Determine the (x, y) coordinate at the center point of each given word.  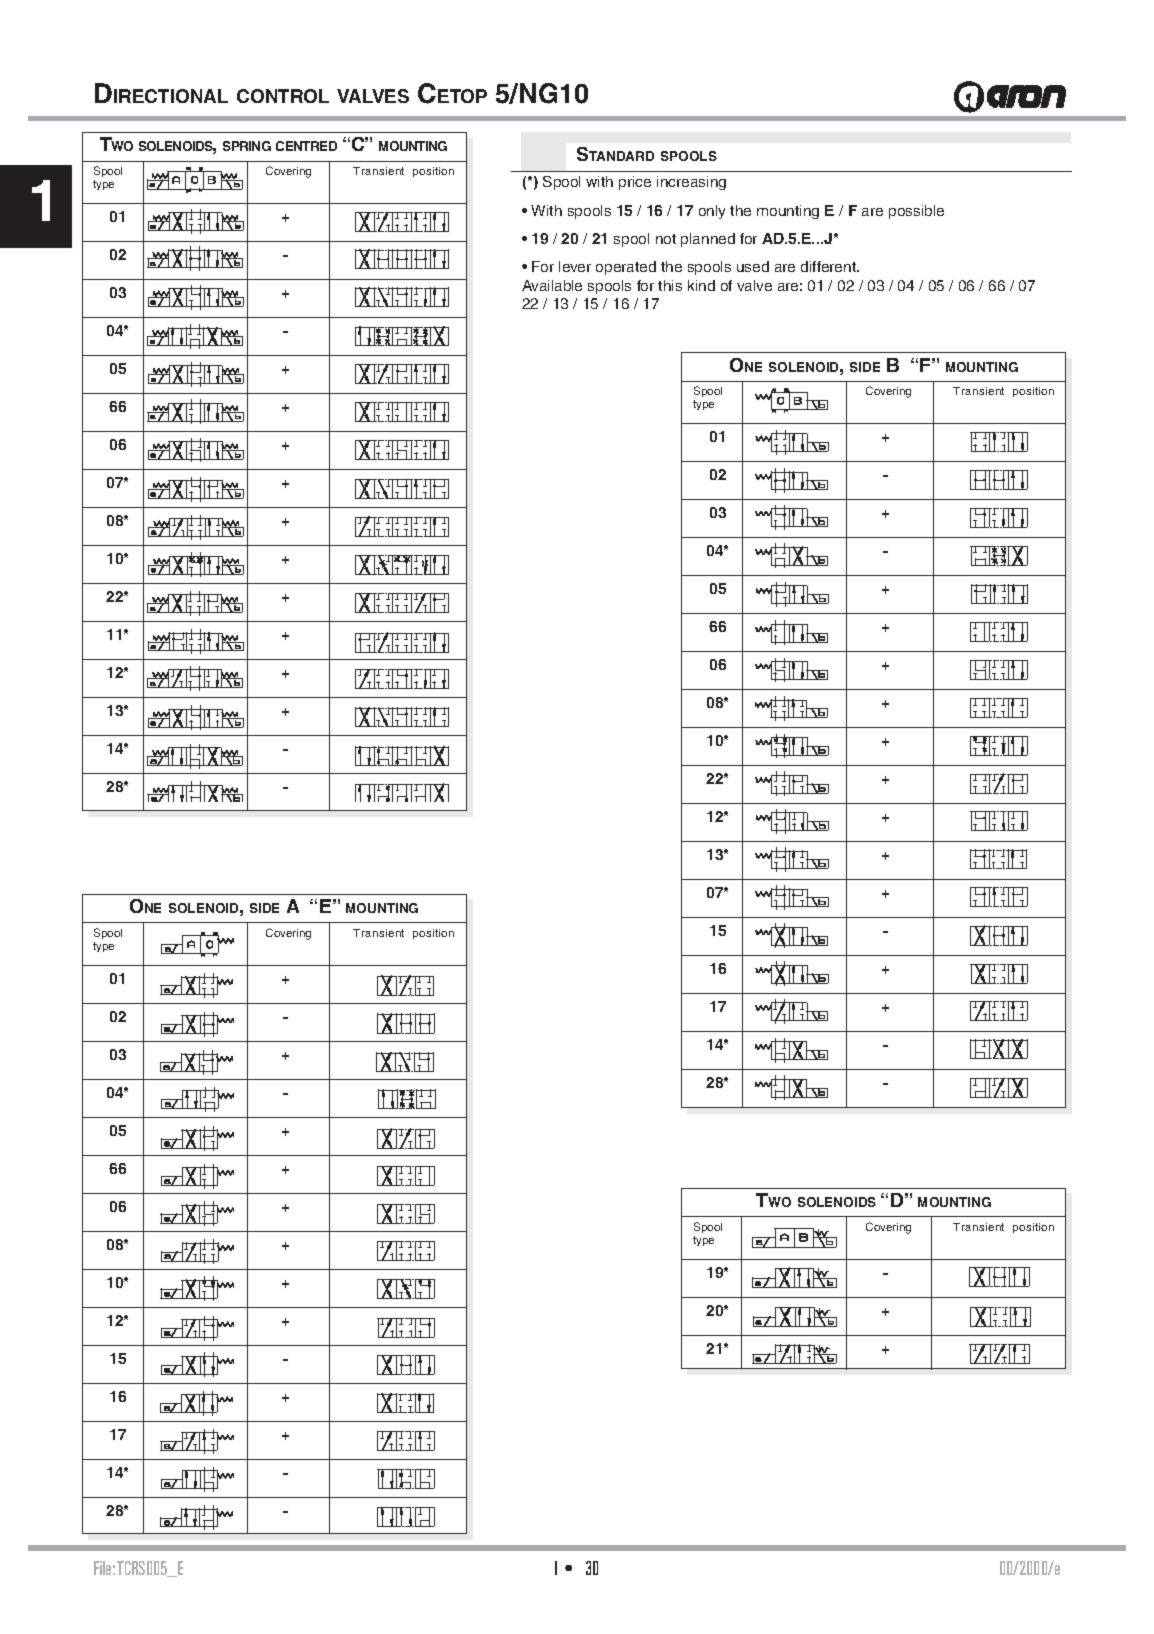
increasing (691, 183)
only (712, 212)
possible (916, 212)
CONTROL (283, 96)
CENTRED (306, 146)
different (830, 266)
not (666, 239)
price (635, 183)
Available (552, 285)
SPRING (247, 146)
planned (708, 240)
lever (575, 266)
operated (626, 268)
